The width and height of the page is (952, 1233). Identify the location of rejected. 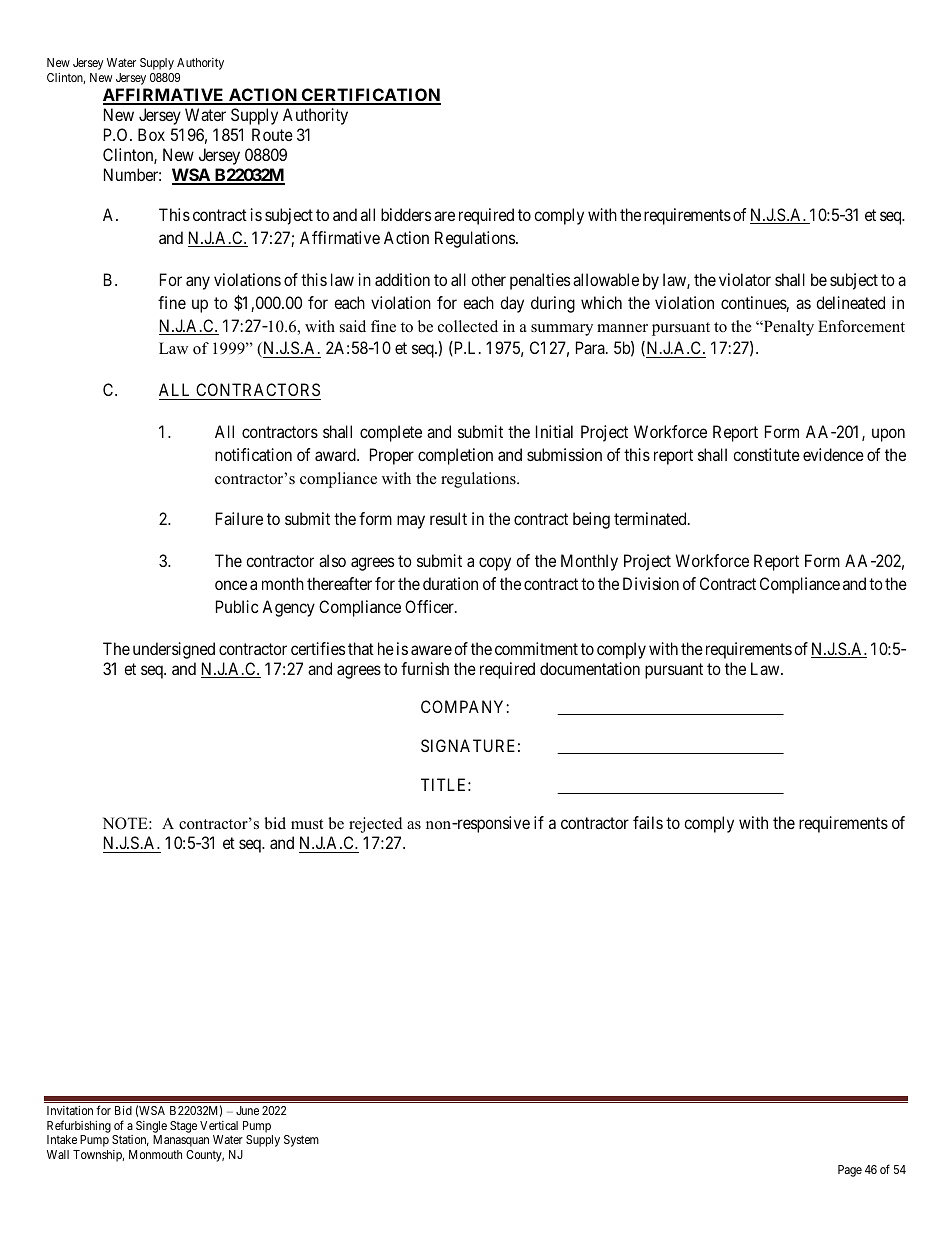
(375, 825).
